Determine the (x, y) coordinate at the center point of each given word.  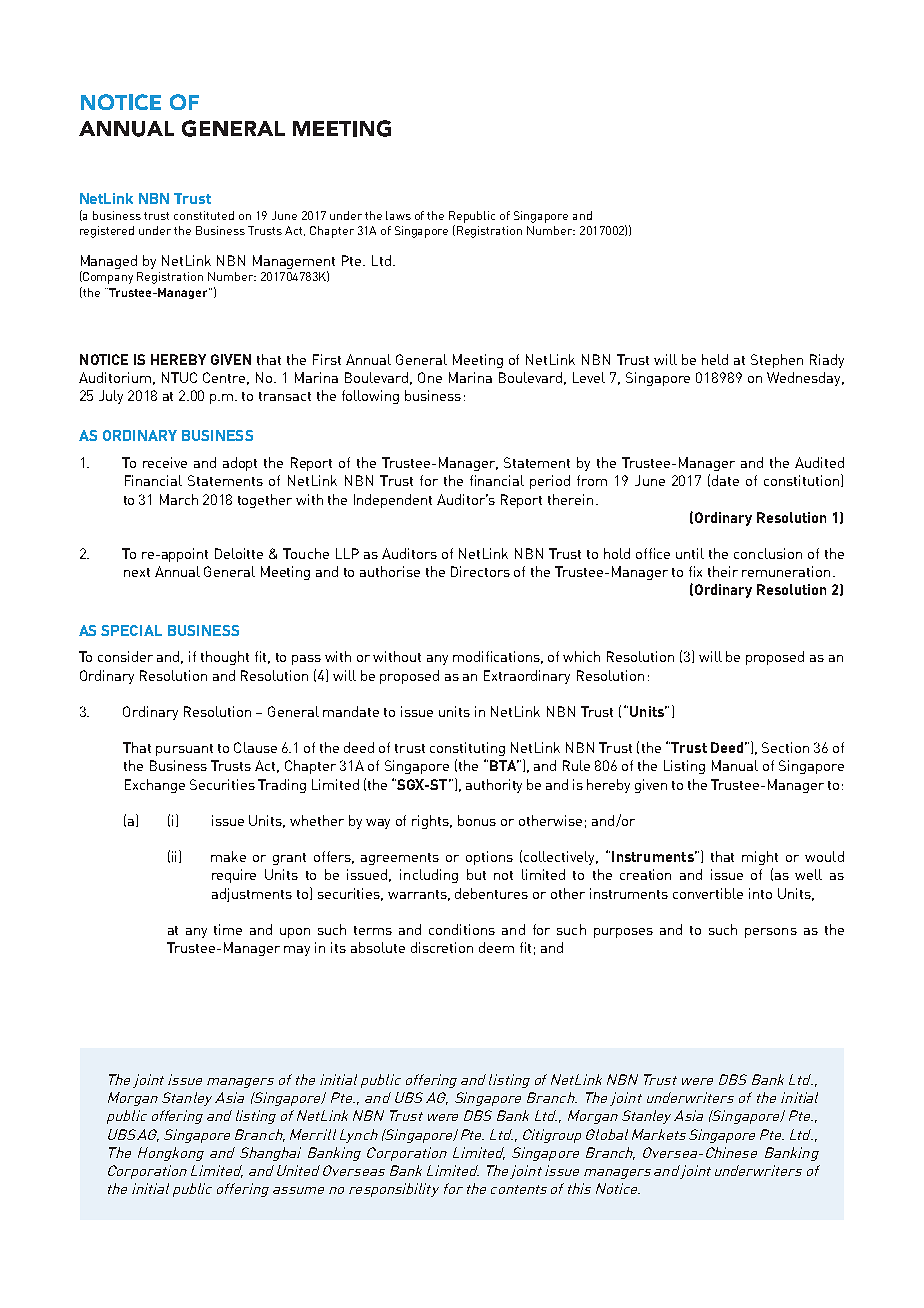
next (137, 572)
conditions (462, 929)
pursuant (184, 750)
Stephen (777, 361)
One (430, 377)
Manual (735, 765)
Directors (480, 571)
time (228, 929)
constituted (204, 215)
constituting (467, 749)
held (715, 359)
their (723, 571)
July (111, 397)
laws (398, 215)
